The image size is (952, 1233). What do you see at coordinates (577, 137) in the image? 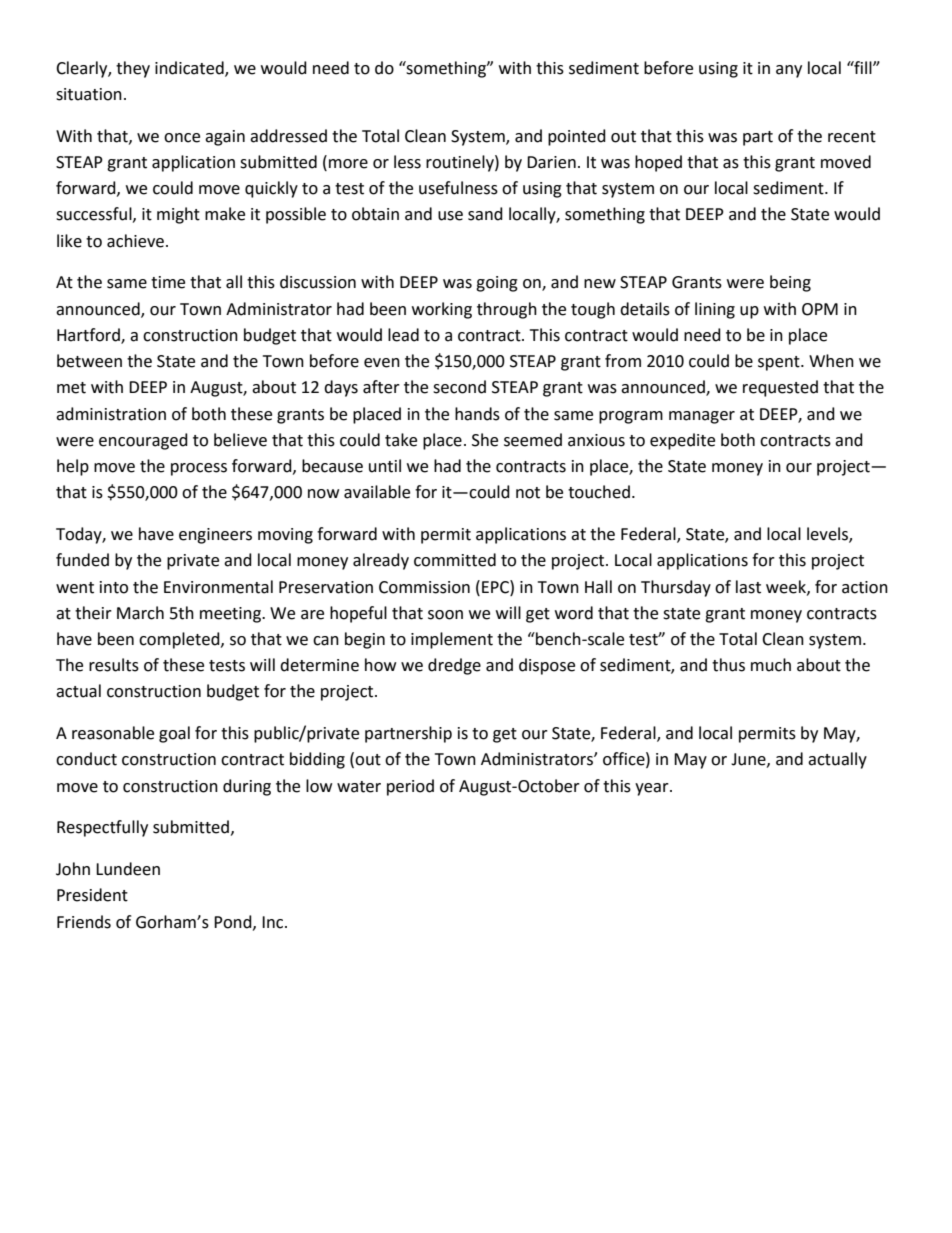
I see `pointed` at bounding box center [577, 137].
